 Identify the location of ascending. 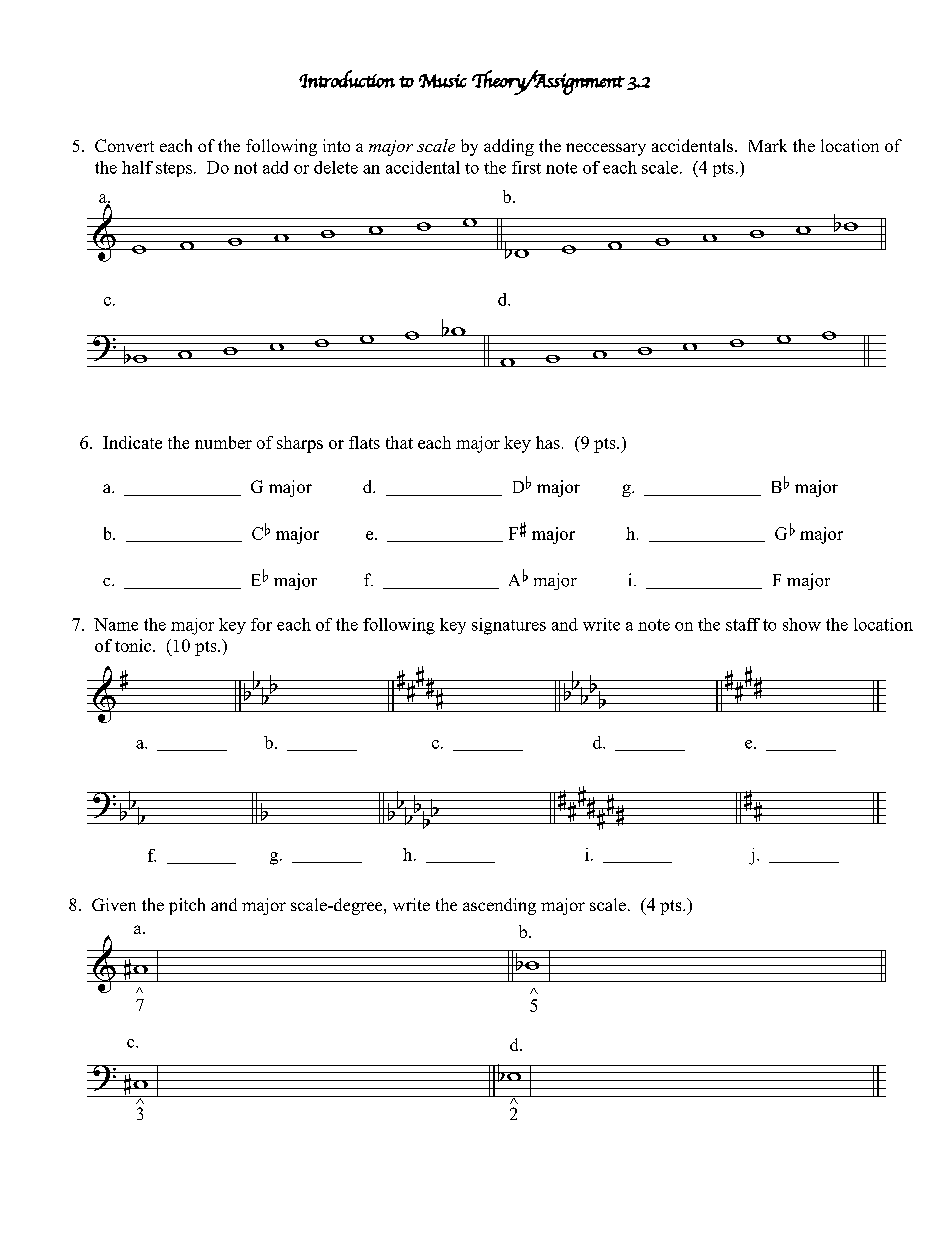
(499, 906).
